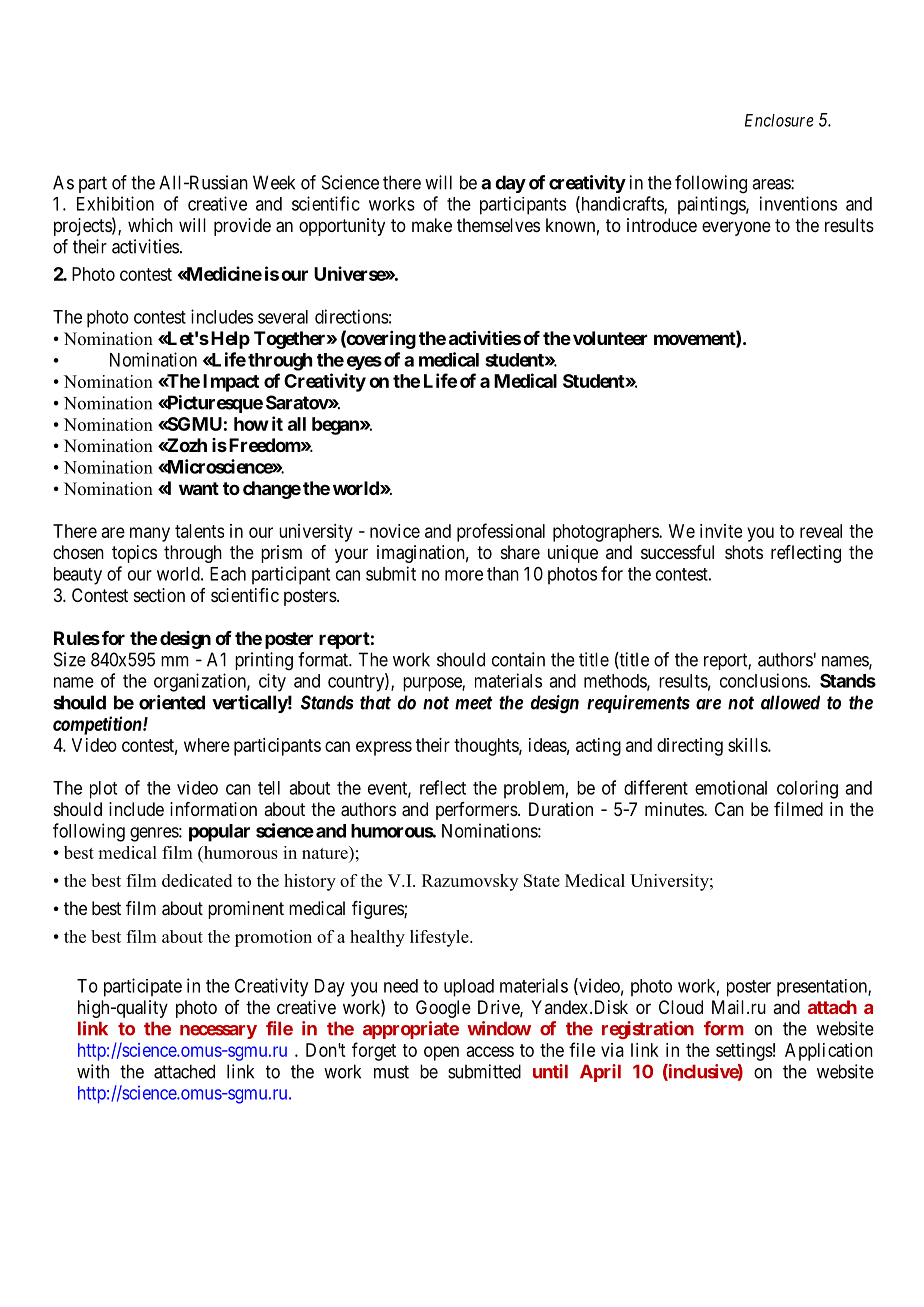 The height and width of the page is (1307, 924). What do you see at coordinates (218, 1032) in the page?
I see `necessary` at bounding box center [218, 1032].
